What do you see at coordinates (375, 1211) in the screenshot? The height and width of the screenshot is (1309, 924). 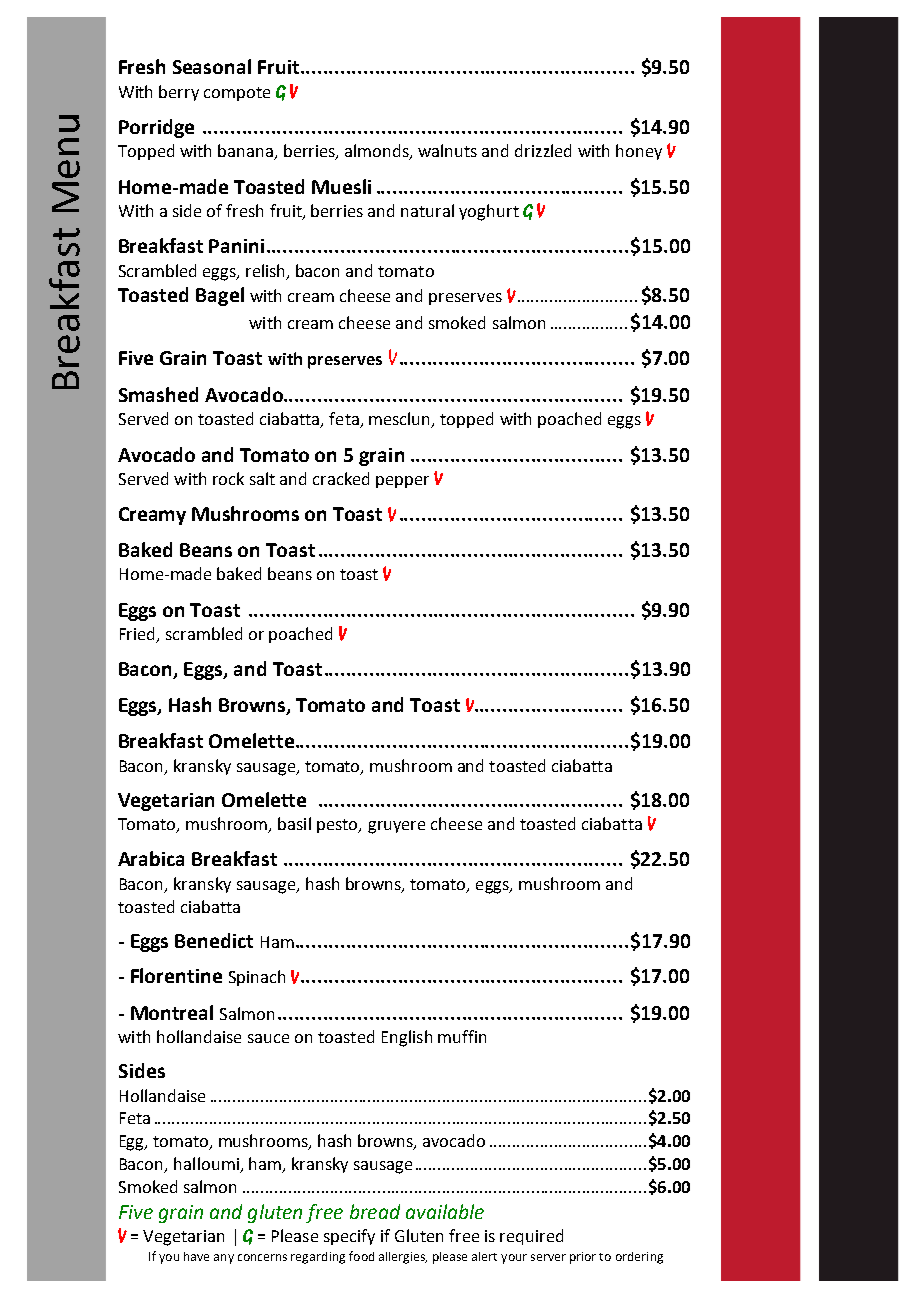 I see `bread` at bounding box center [375, 1211].
